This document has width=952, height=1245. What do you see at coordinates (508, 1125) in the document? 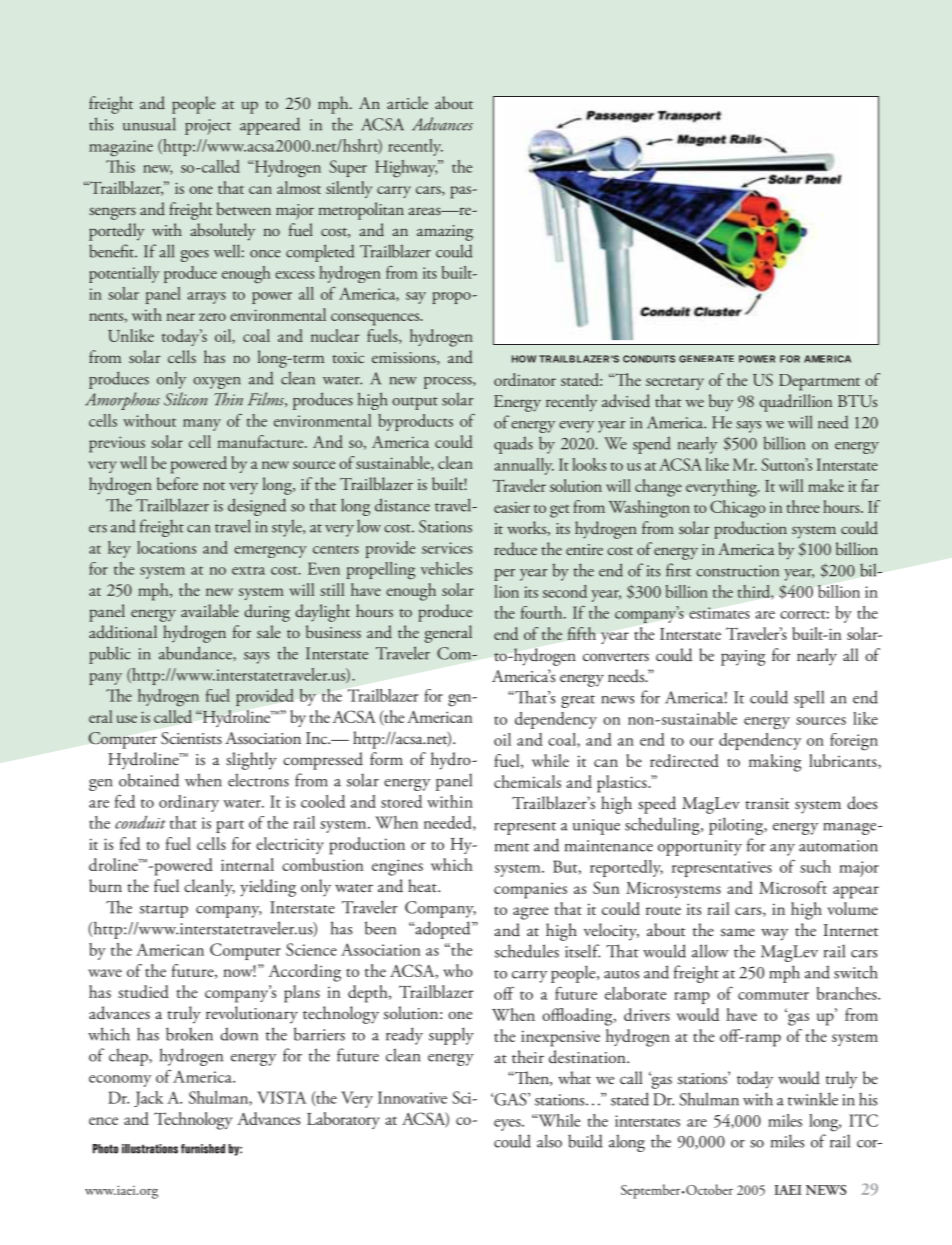
I see `eyes` at bounding box center [508, 1125].
